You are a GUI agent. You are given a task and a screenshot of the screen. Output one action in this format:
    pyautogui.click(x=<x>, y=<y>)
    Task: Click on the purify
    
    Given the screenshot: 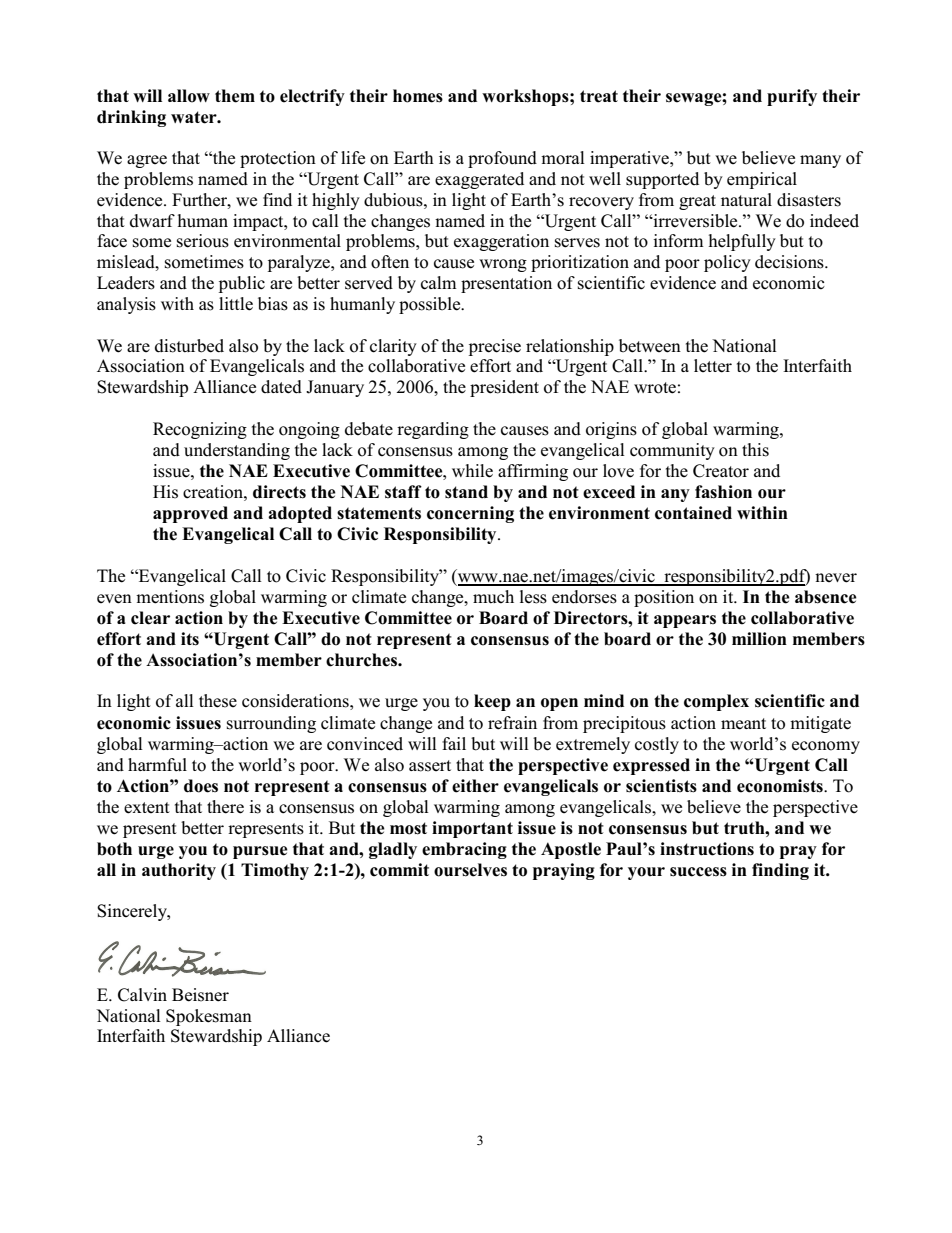 What is the action you would take?
    pyautogui.click(x=792, y=97)
